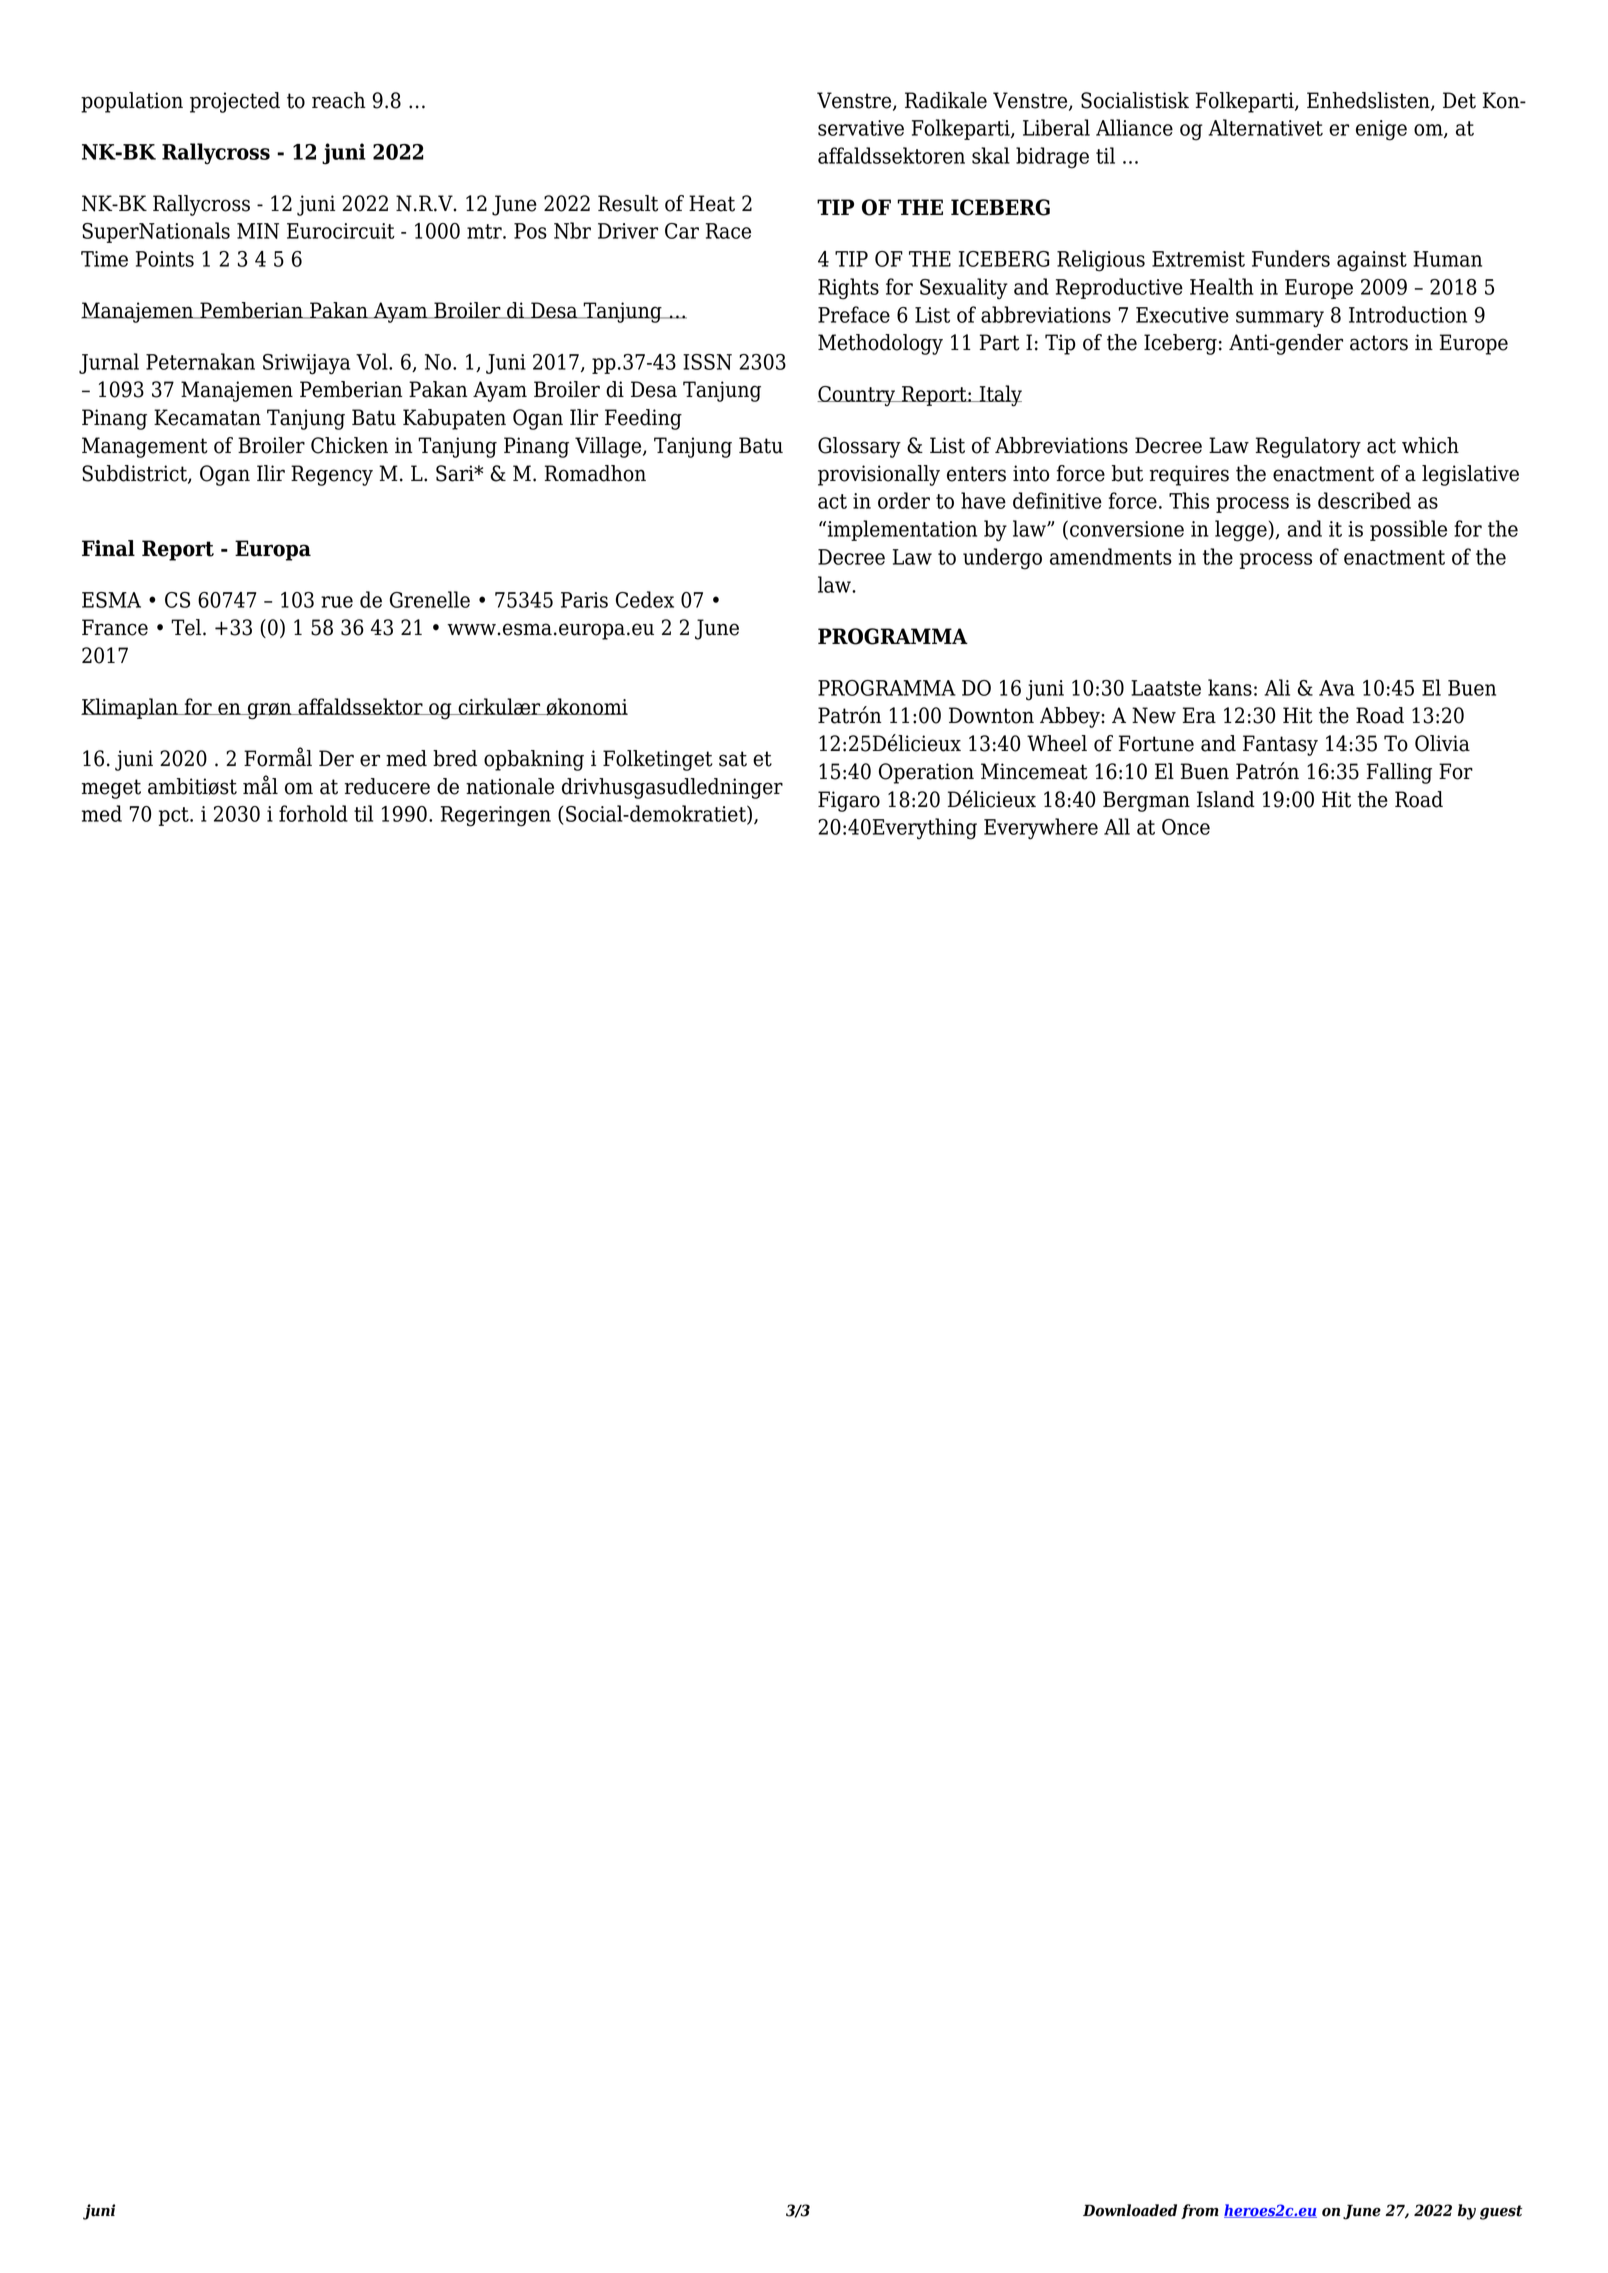 This page has width=1608, height=2273. I want to click on projected, so click(235, 102).
